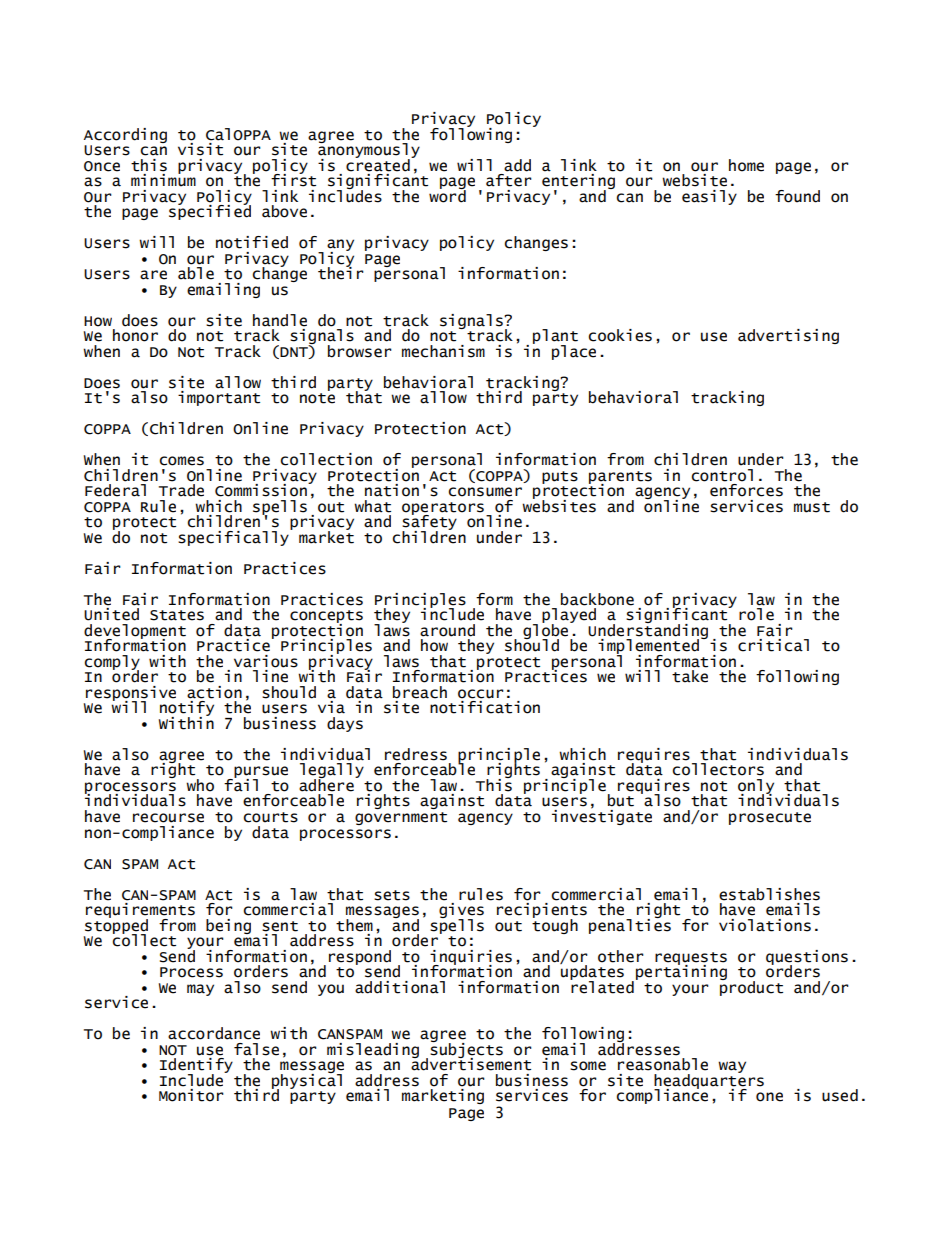 This screenshot has width=952, height=1233. Describe the element at coordinates (471, 1063) in the screenshot. I see `advertisement` at that location.
